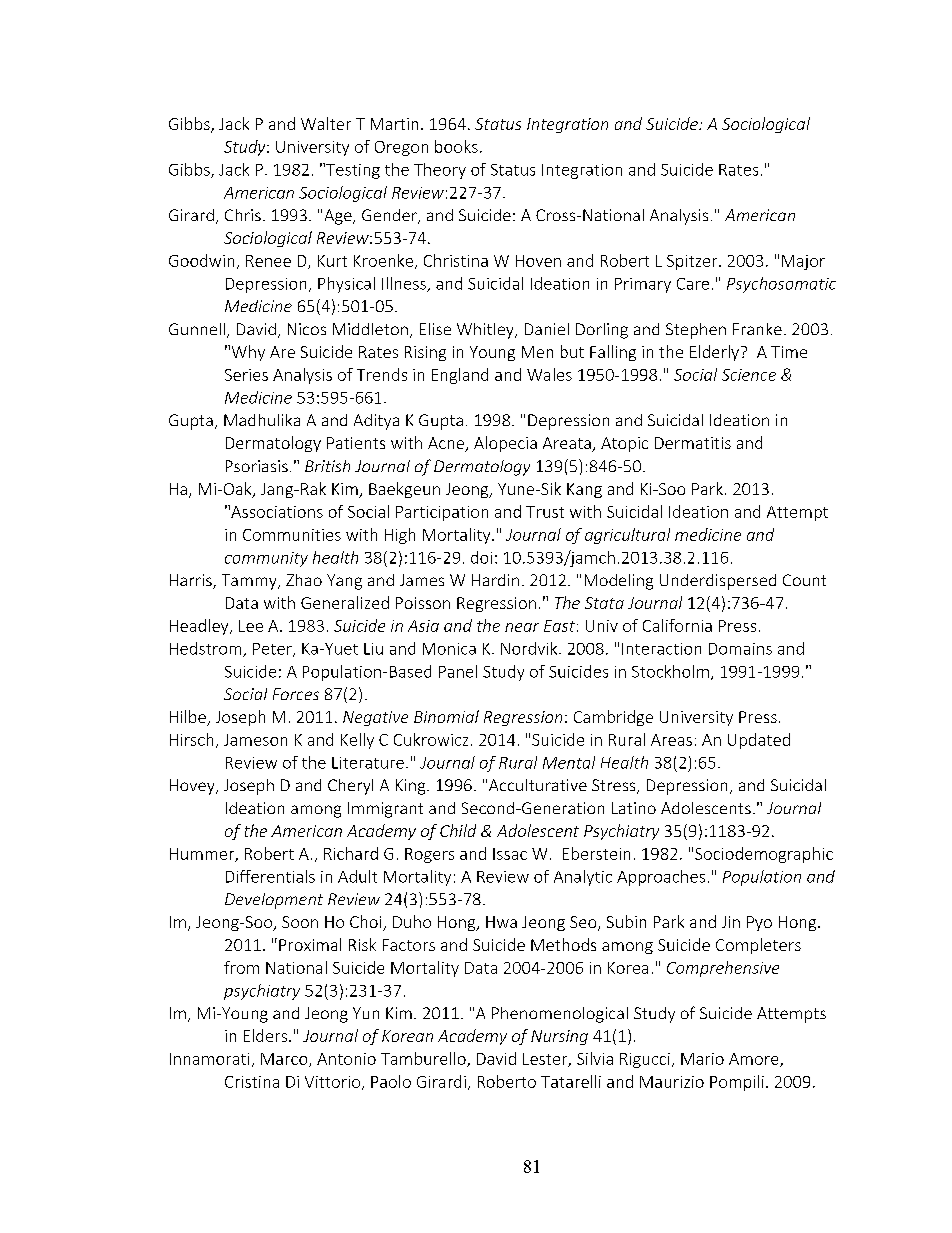 Image resolution: width=952 pixels, height=1233 pixels. I want to click on Psoriasis, so click(257, 466).
